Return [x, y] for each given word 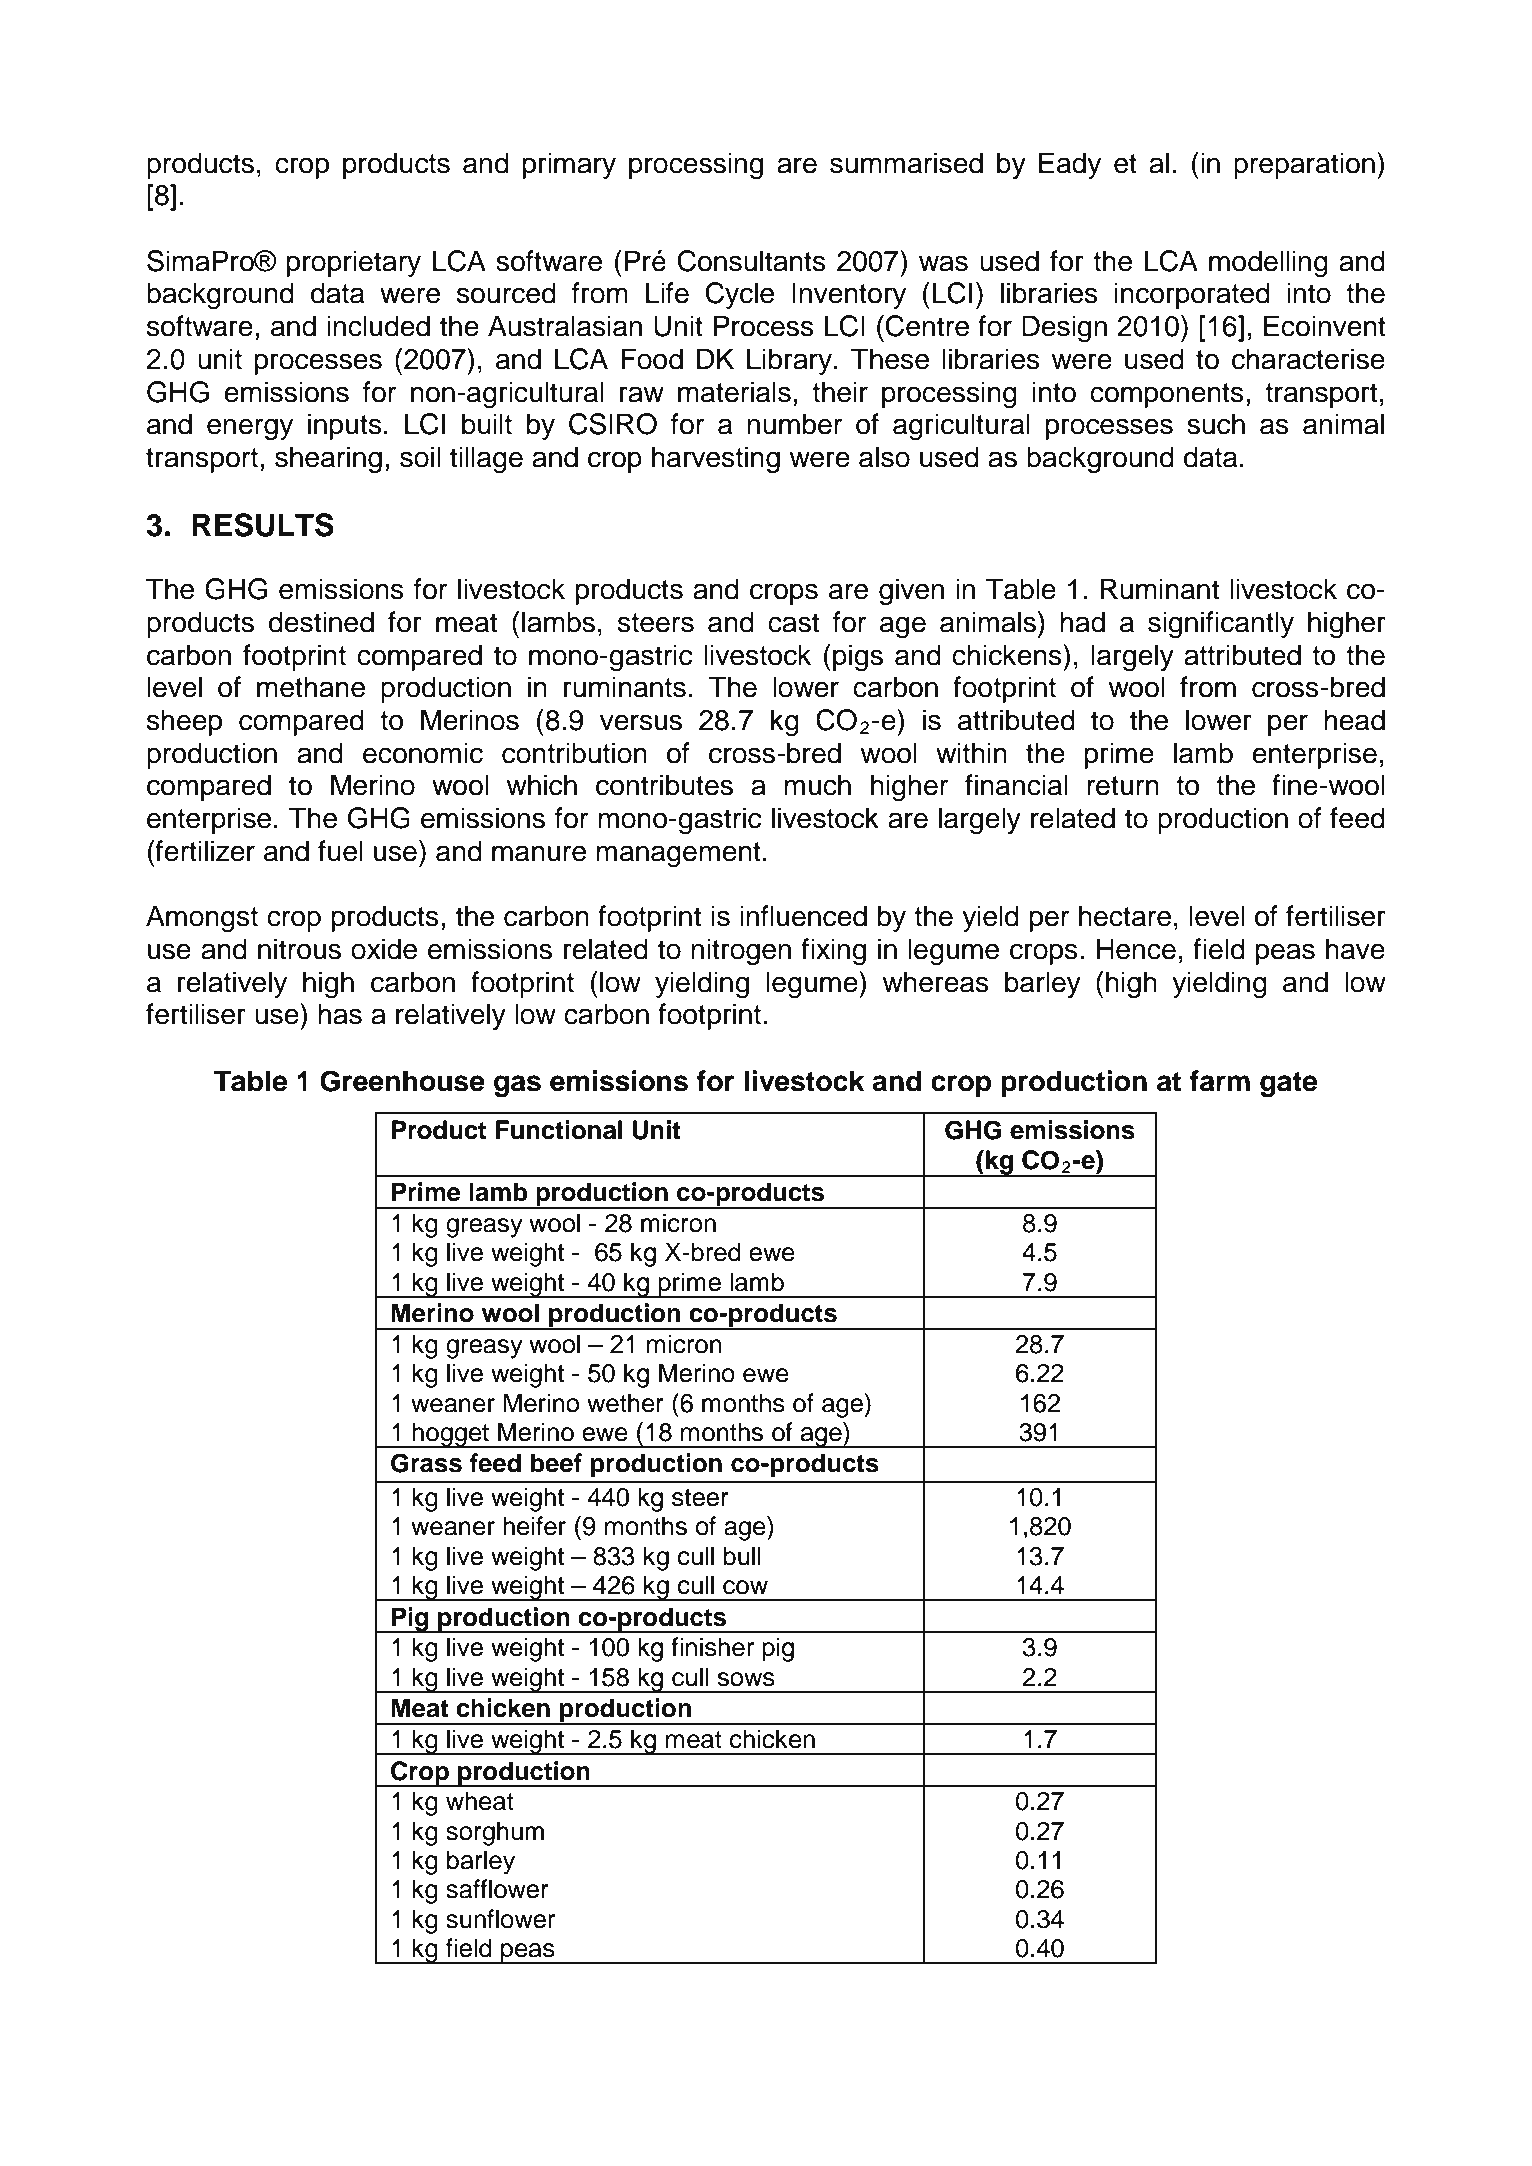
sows [746, 1679]
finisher [712, 1647]
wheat [480, 1801]
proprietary [354, 263]
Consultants [751, 261]
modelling [1268, 264]
